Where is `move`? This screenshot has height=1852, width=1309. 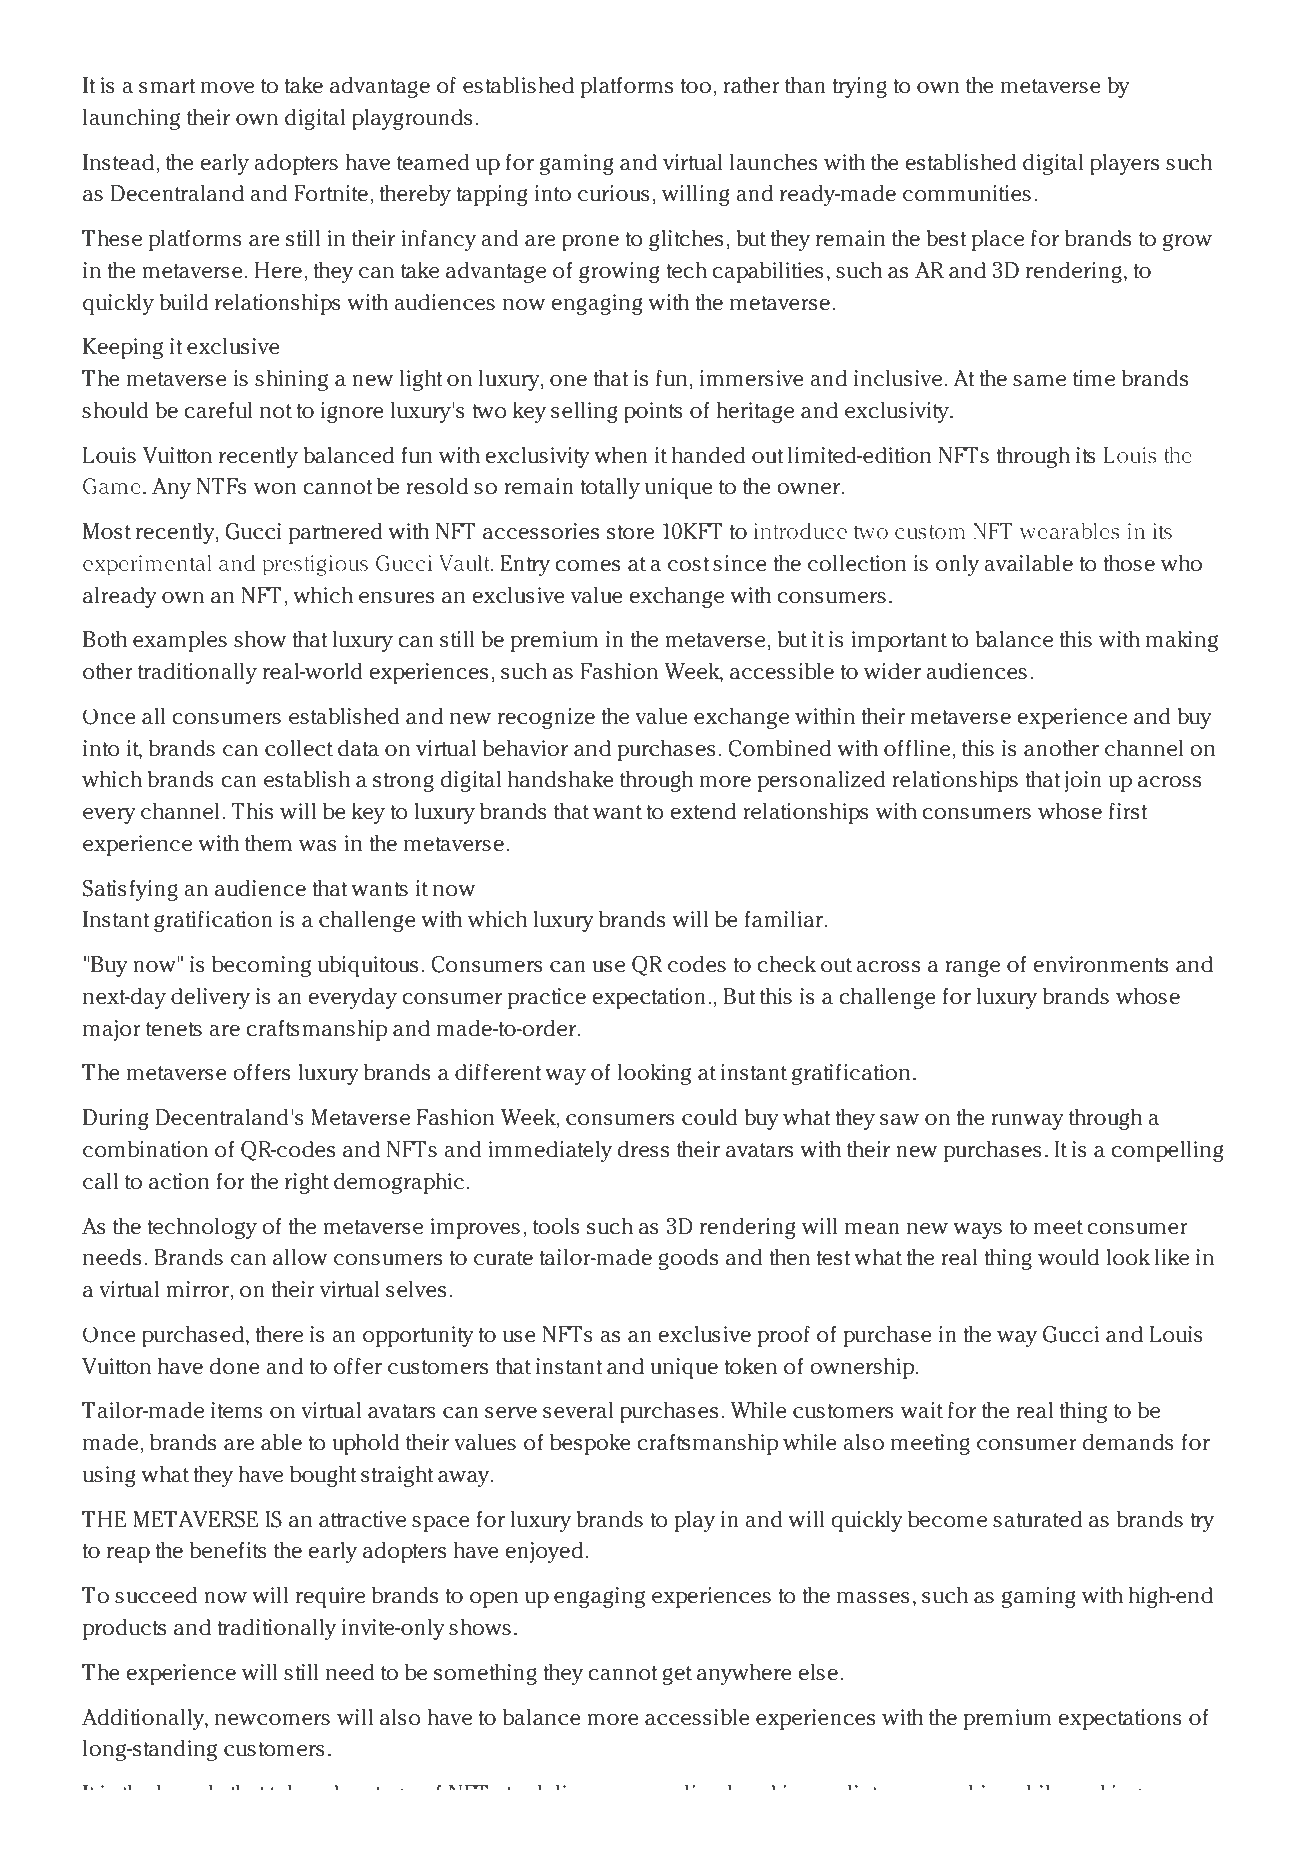
move is located at coordinates (227, 88).
